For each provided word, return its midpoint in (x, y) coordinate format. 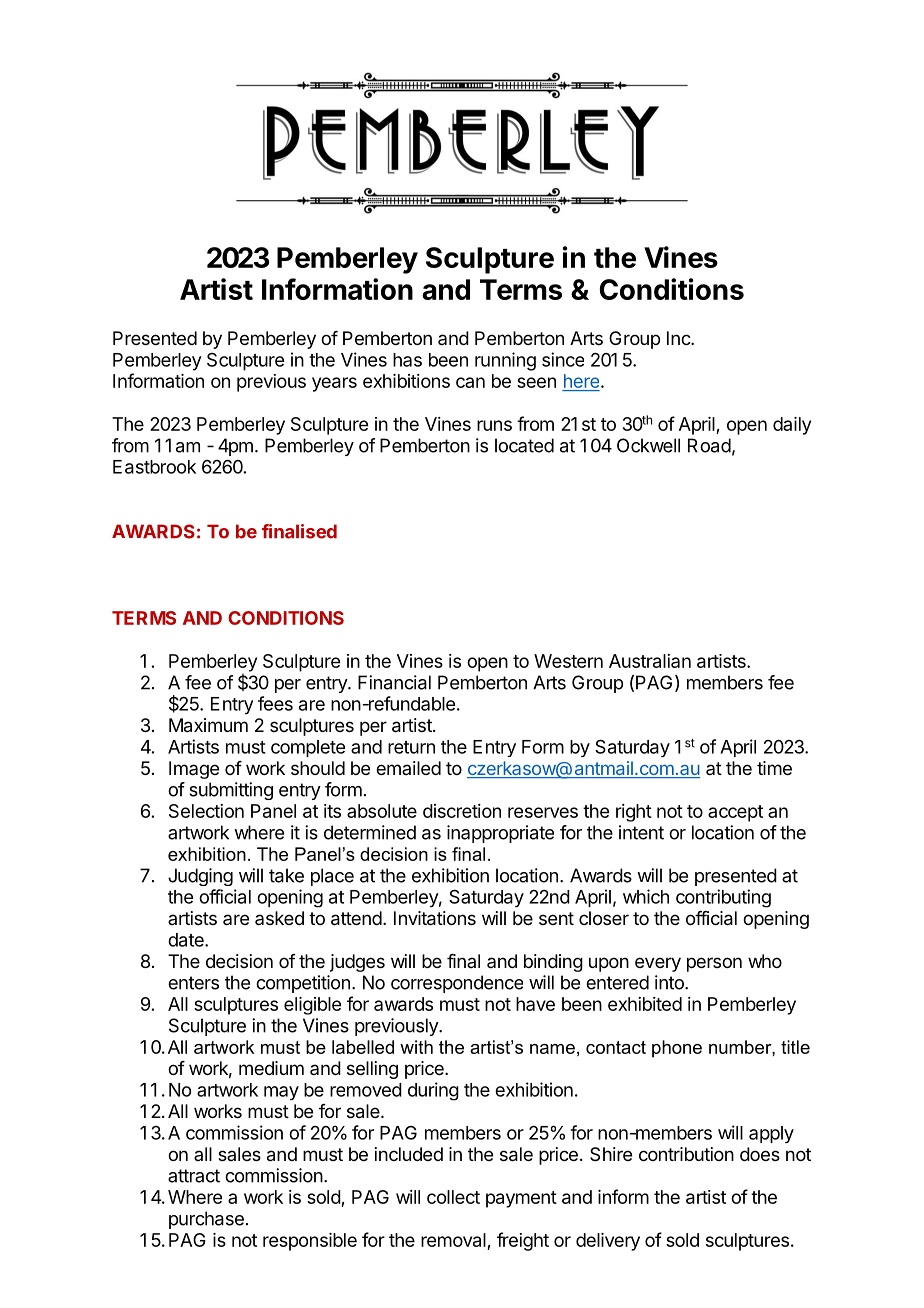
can (470, 382)
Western (568, 661)
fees (275, 703)
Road (709, 445)
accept (735, 813)
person (714, 964)
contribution (686, 1154)
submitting (231, 791)
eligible (312, 1006)
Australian (650, 661)
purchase (206, 1220)
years (334, 384)
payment (521, 1199)
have (535, 1004)
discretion (462, 811)
